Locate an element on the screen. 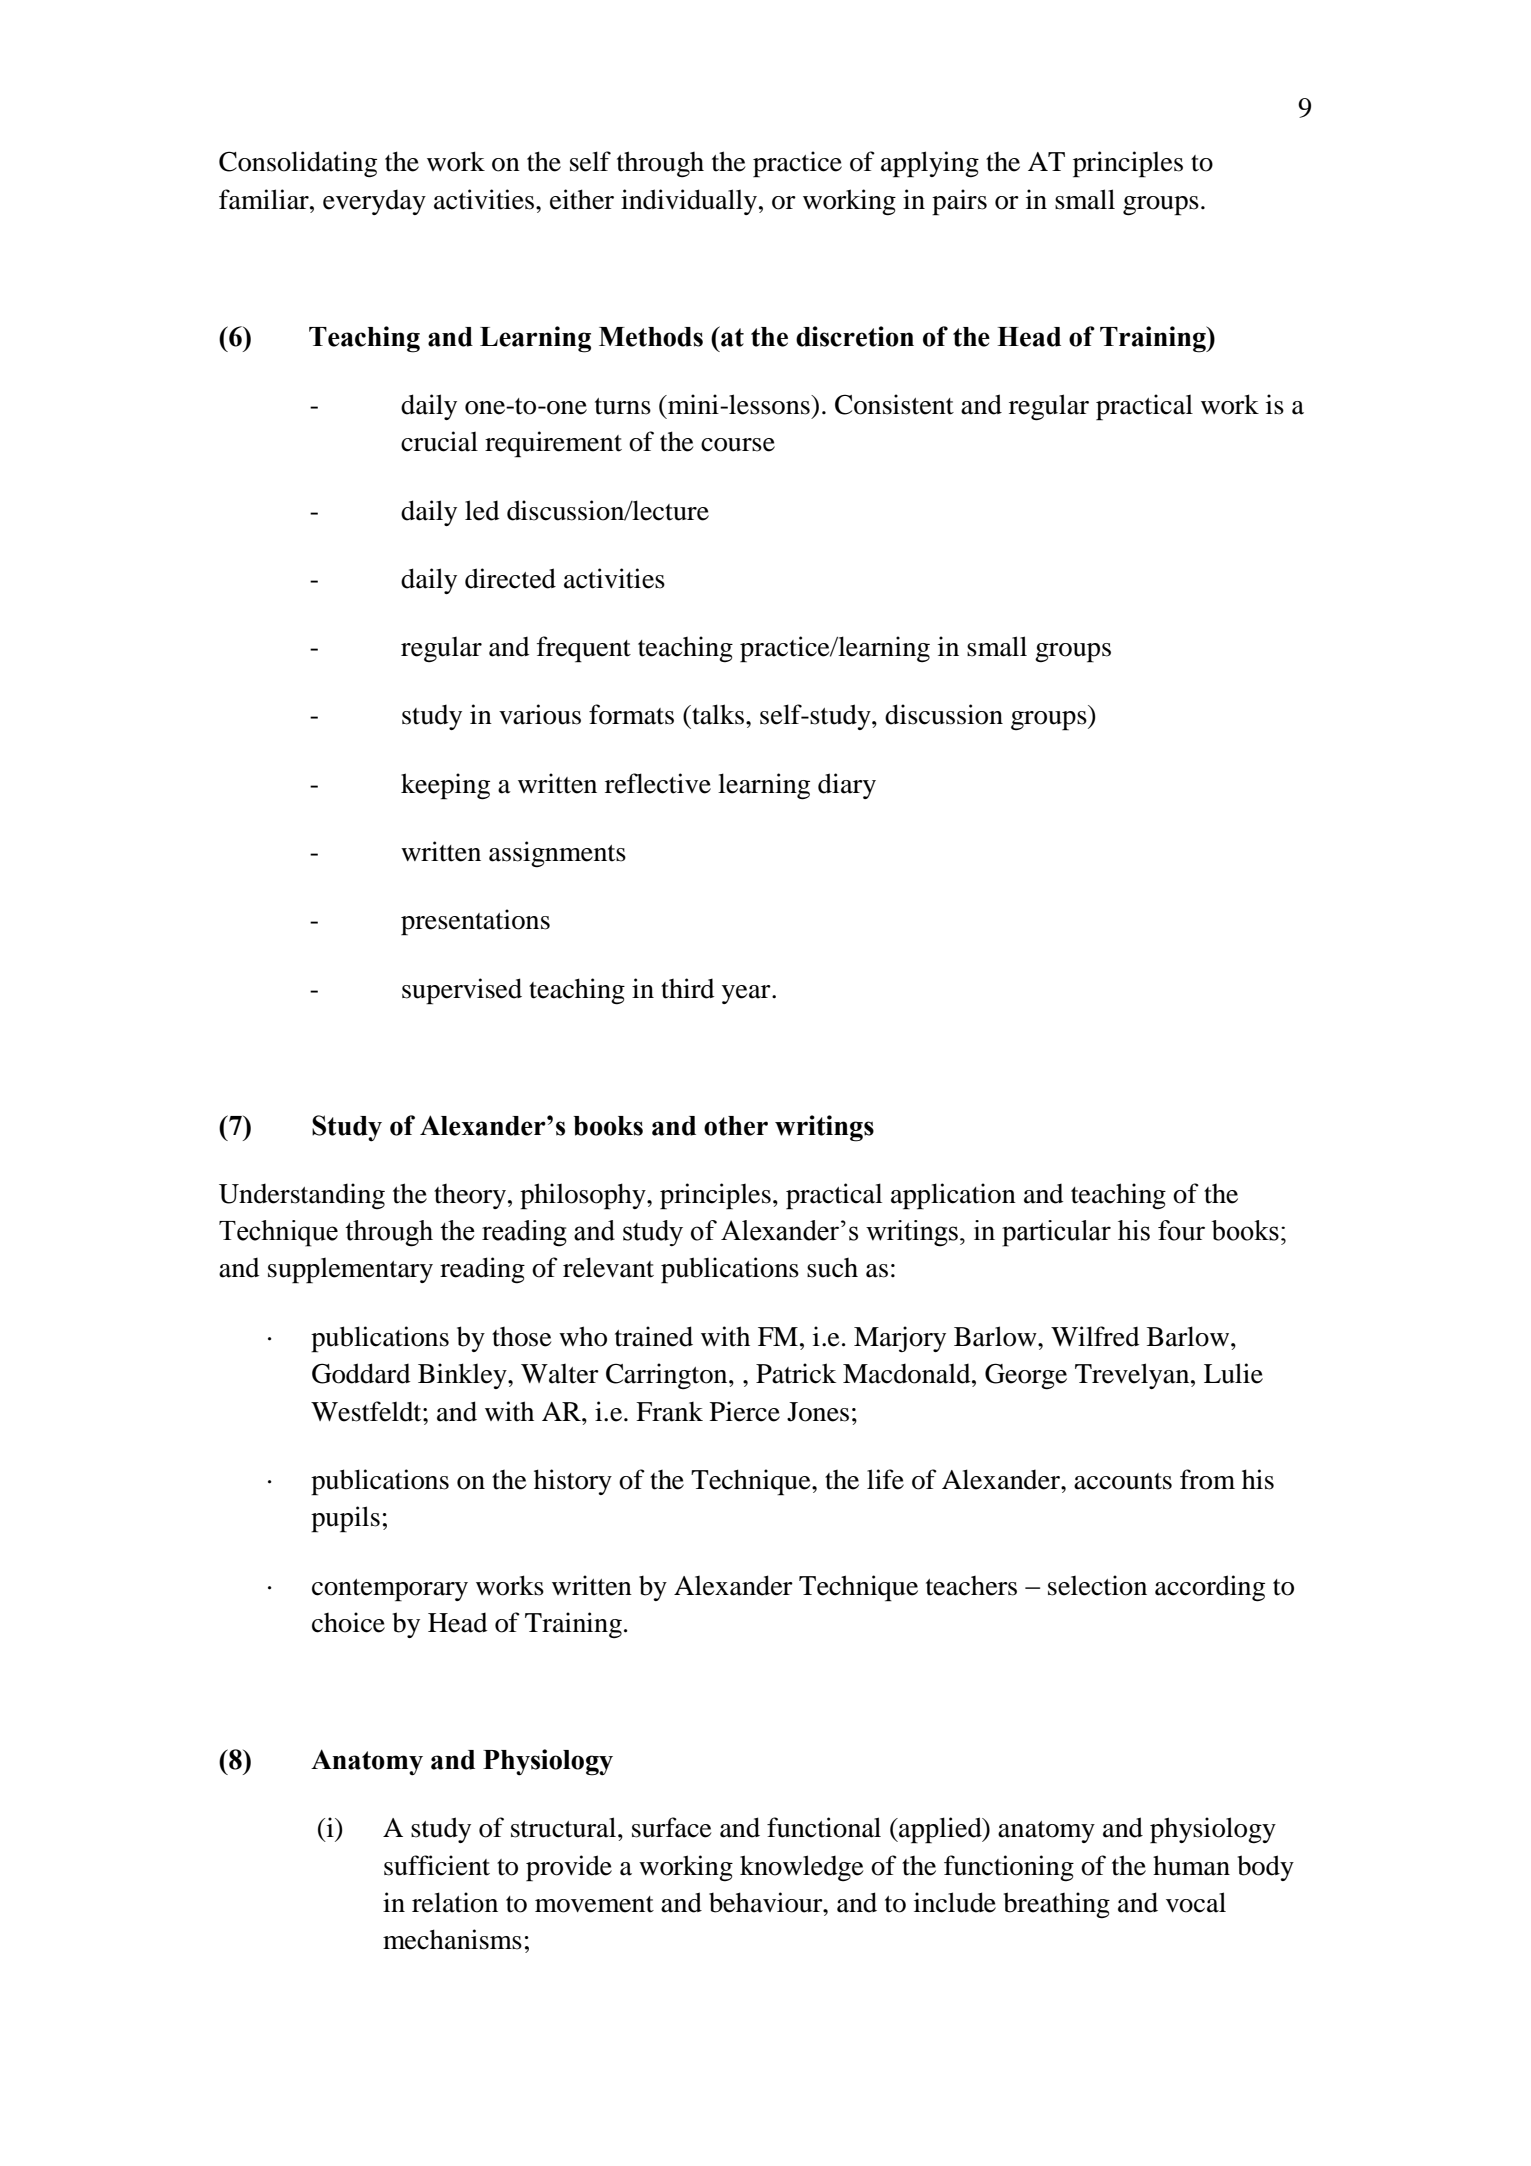 The height and width of the screenshot is (2166, 1531). pairs is located at coordinates (959, 202).
